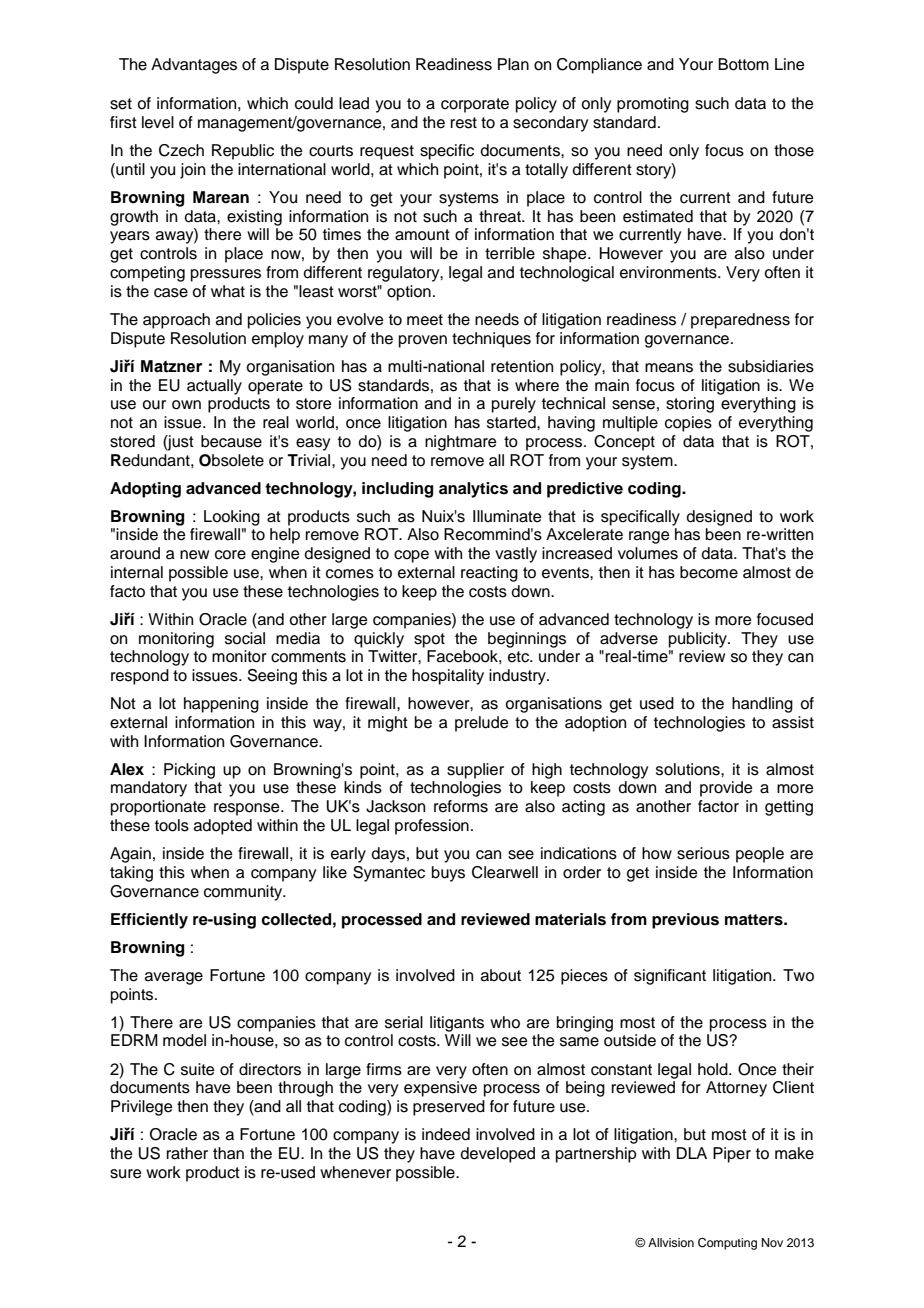 The height and width of the page is (1308, 924). Describe the element at coordinates (194, 66) in the page. I see `Advantages` at that location.
